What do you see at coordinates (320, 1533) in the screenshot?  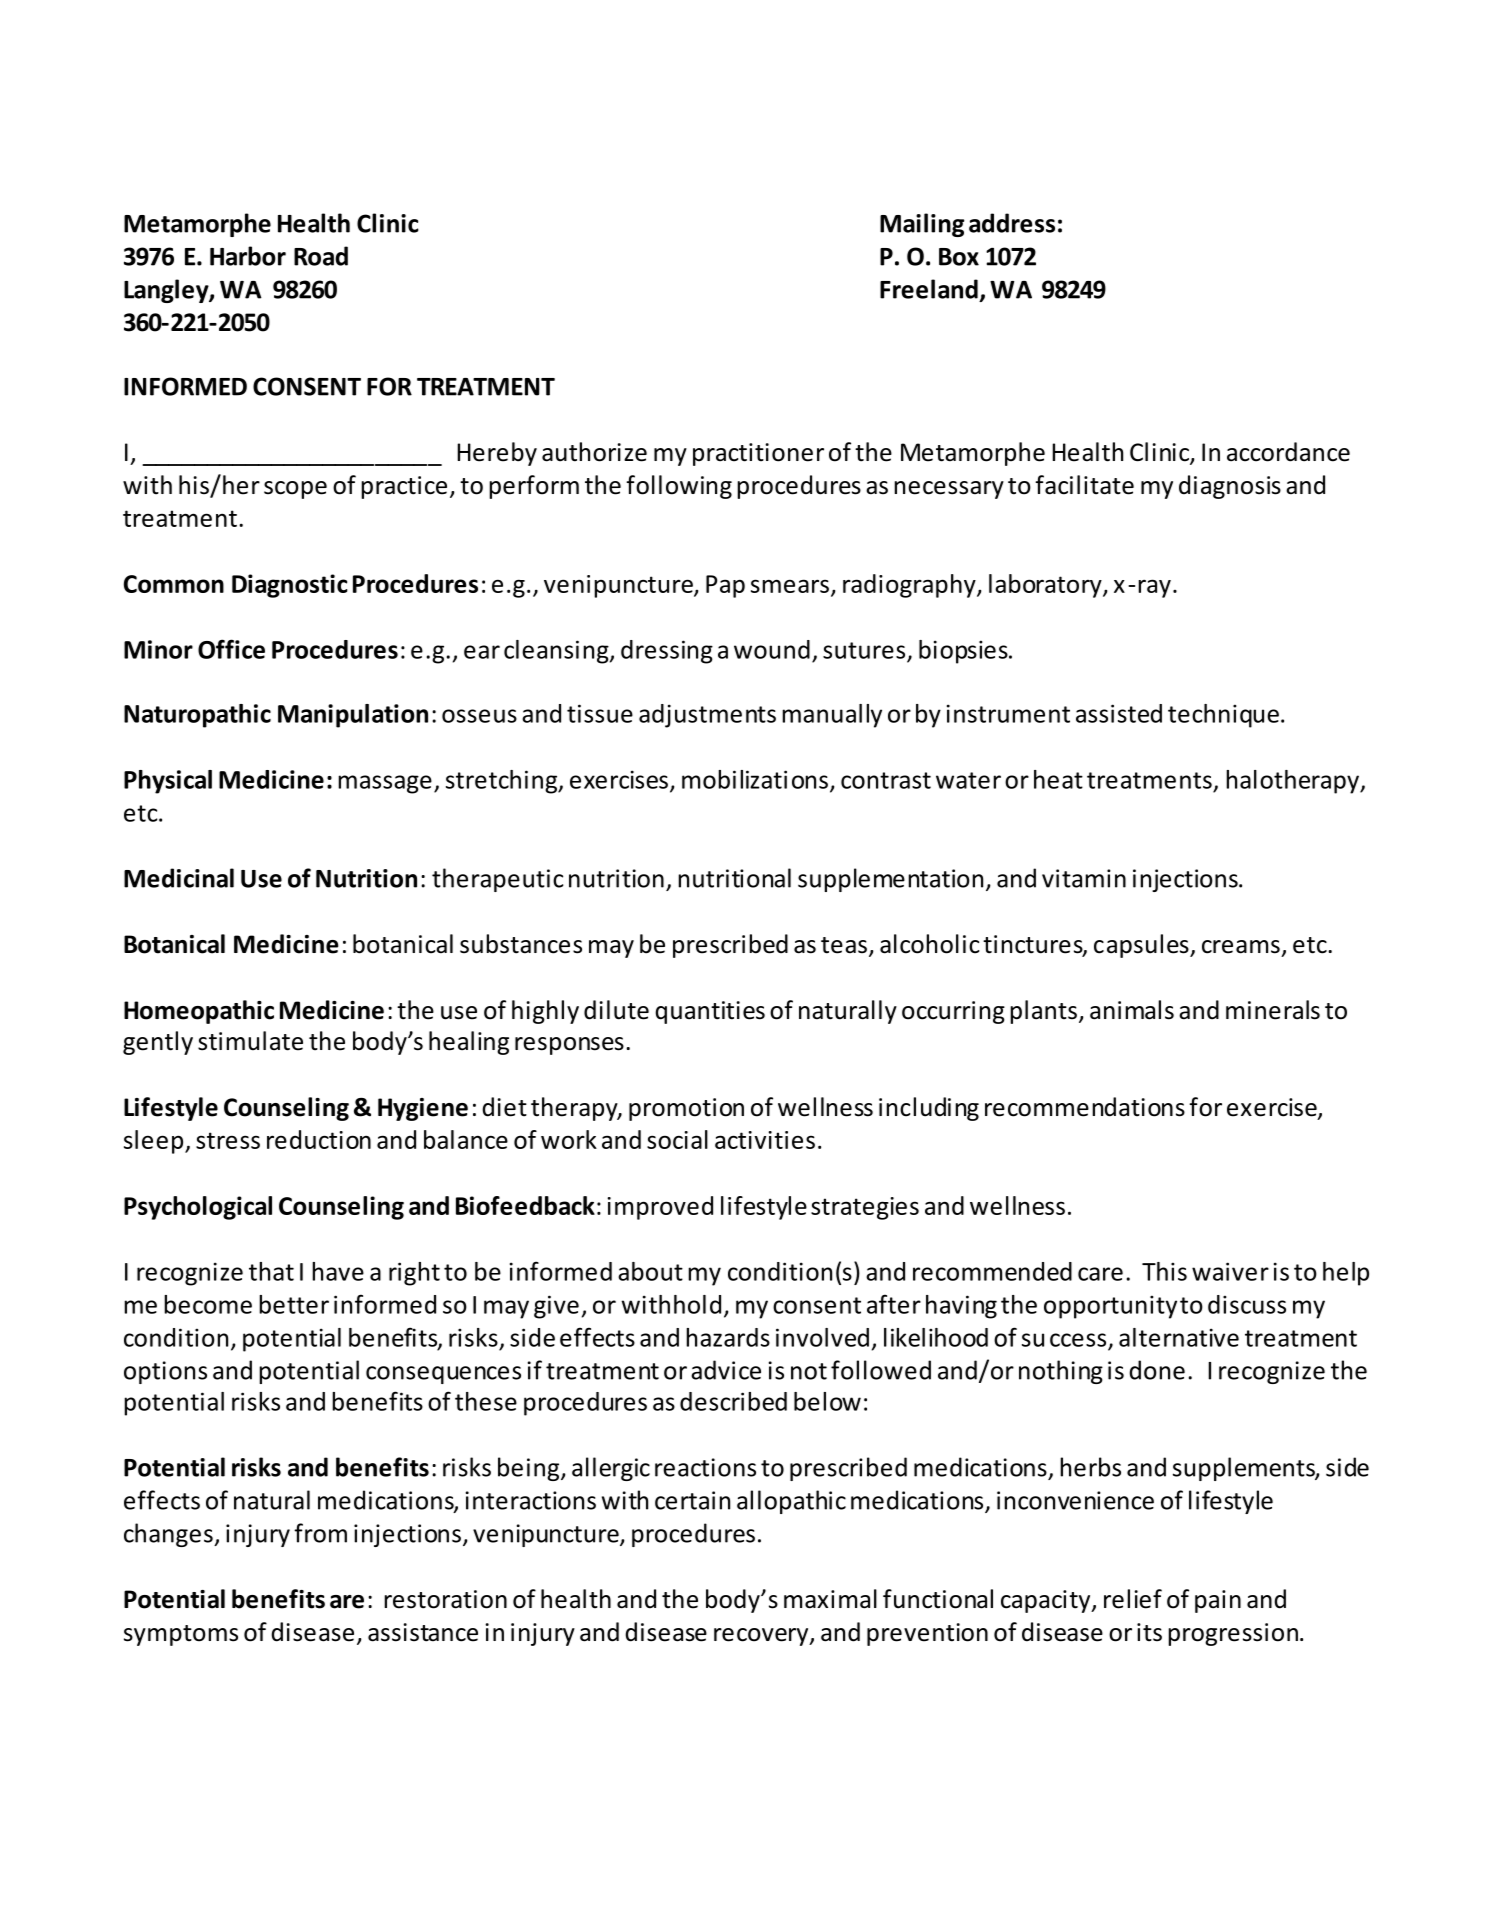 I see `from` at bounding box center [320, 1533].
